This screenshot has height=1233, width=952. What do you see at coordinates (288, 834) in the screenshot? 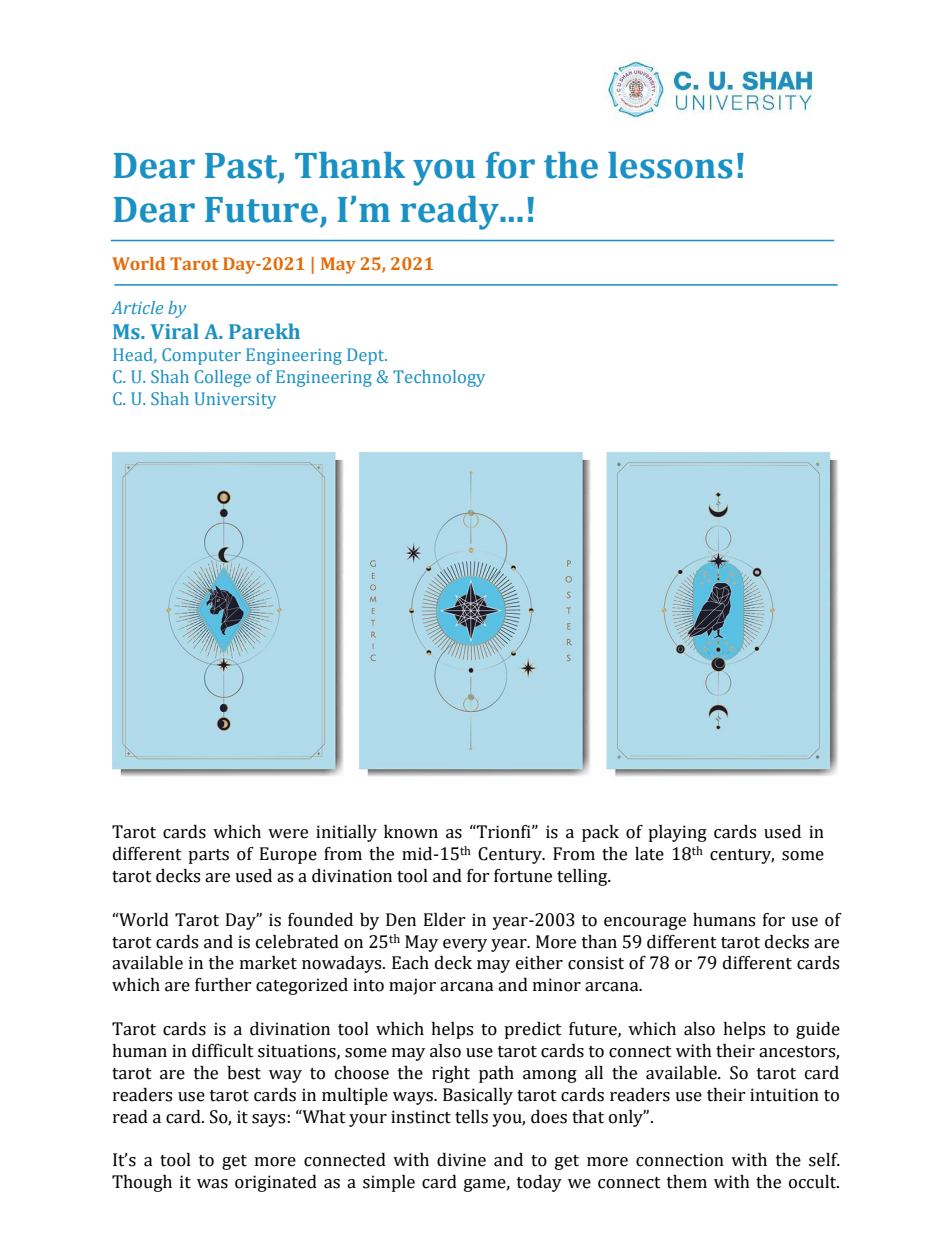
I see `were` at bounding box center [288, 834].
